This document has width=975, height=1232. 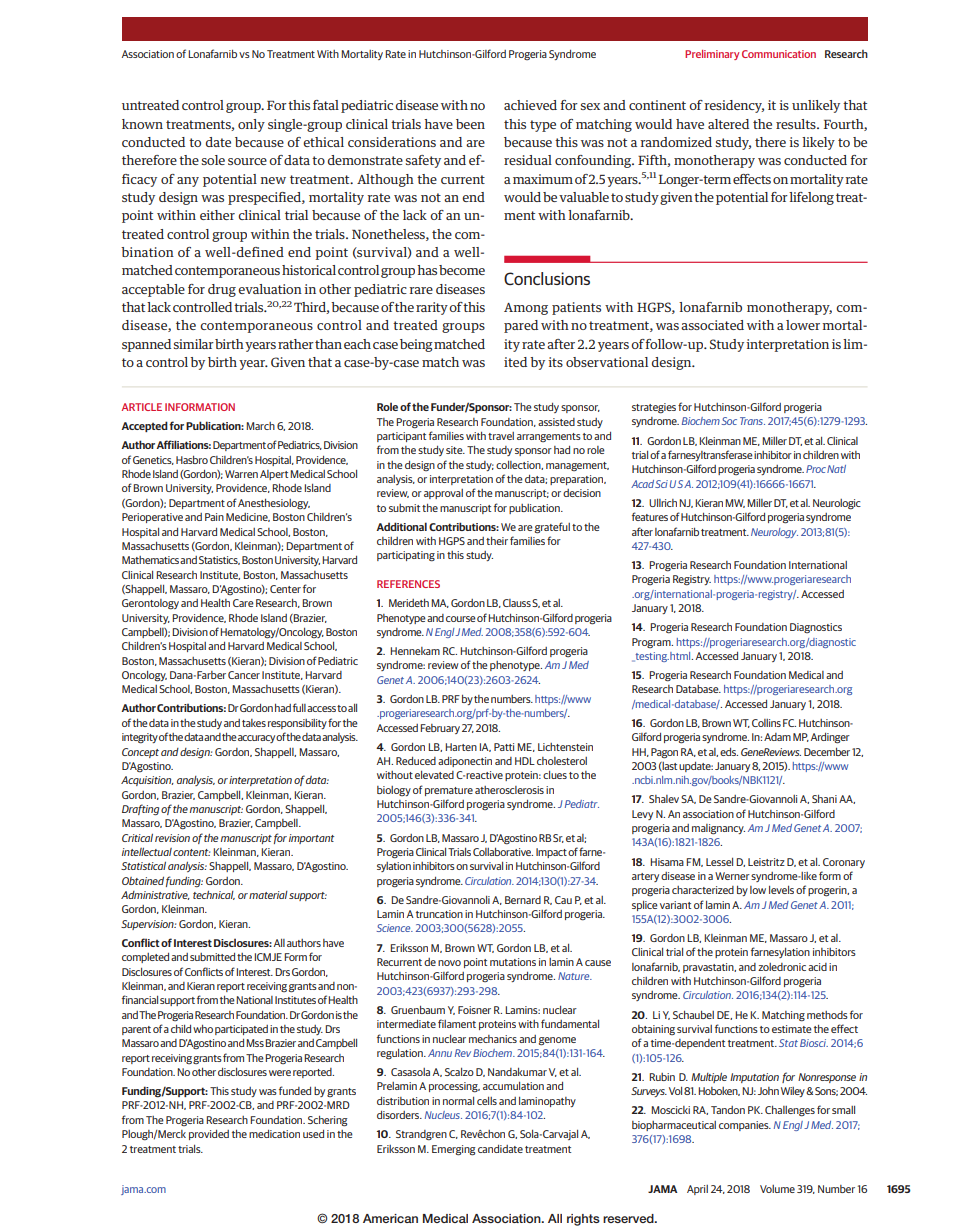 What do you see at coordinates (523, 900) in the document?
I see `Bernard` at bounding box center [523, 900].
